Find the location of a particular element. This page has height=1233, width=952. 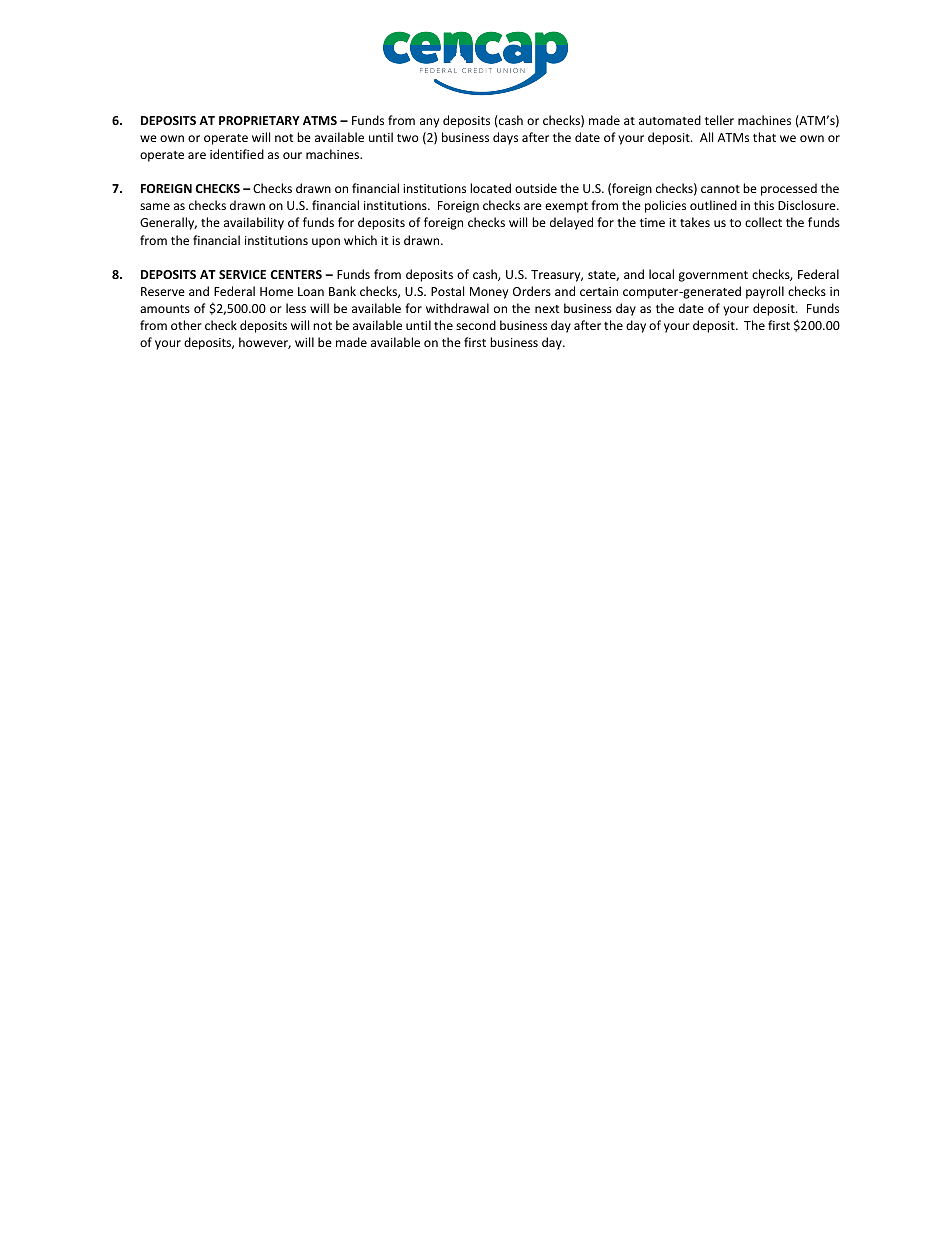

cannot is located at coordinates (720, 189).
